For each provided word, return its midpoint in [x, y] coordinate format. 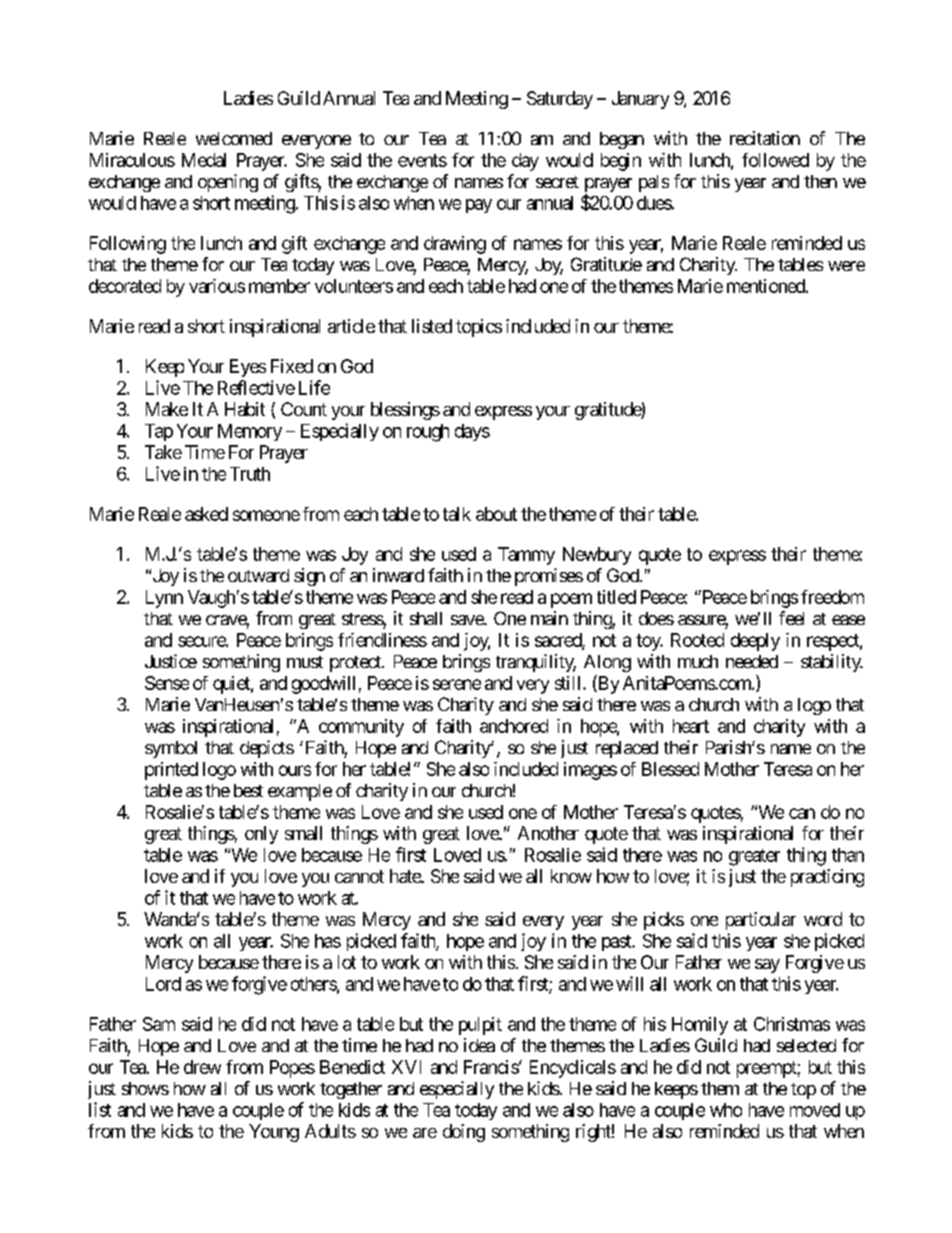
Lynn [164, 599]
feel [791, 618]
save [468, 620]
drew [202, 1067]
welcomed [234, 138]
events [422, 160]
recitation [765, 138]
